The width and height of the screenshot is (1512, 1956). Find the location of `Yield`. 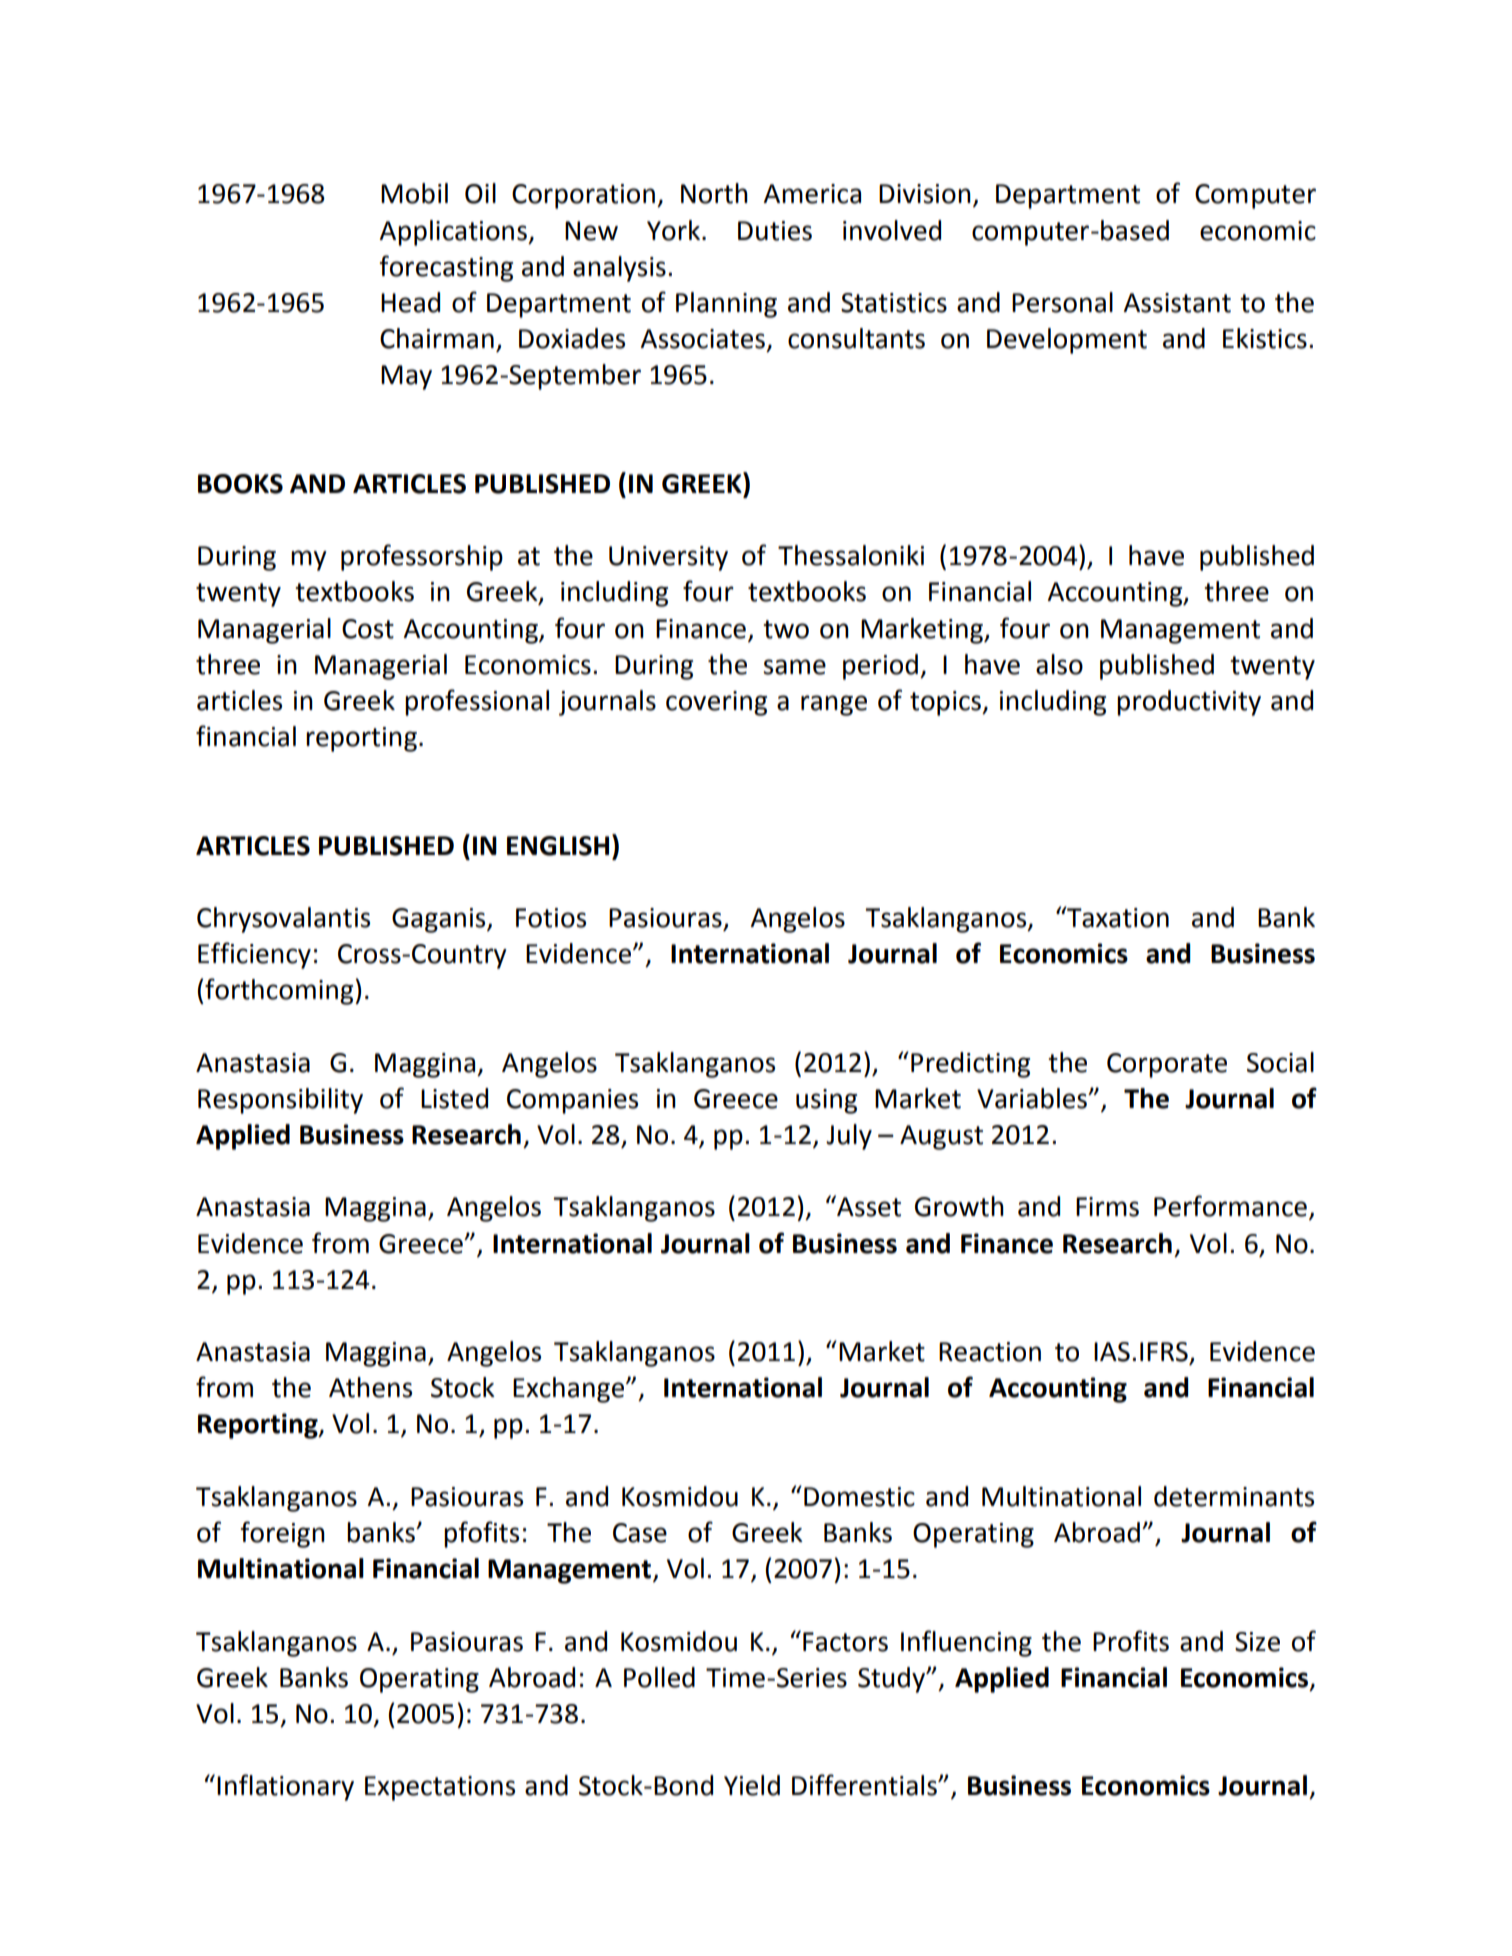

Yield is located at coordinates (752, 1785).
